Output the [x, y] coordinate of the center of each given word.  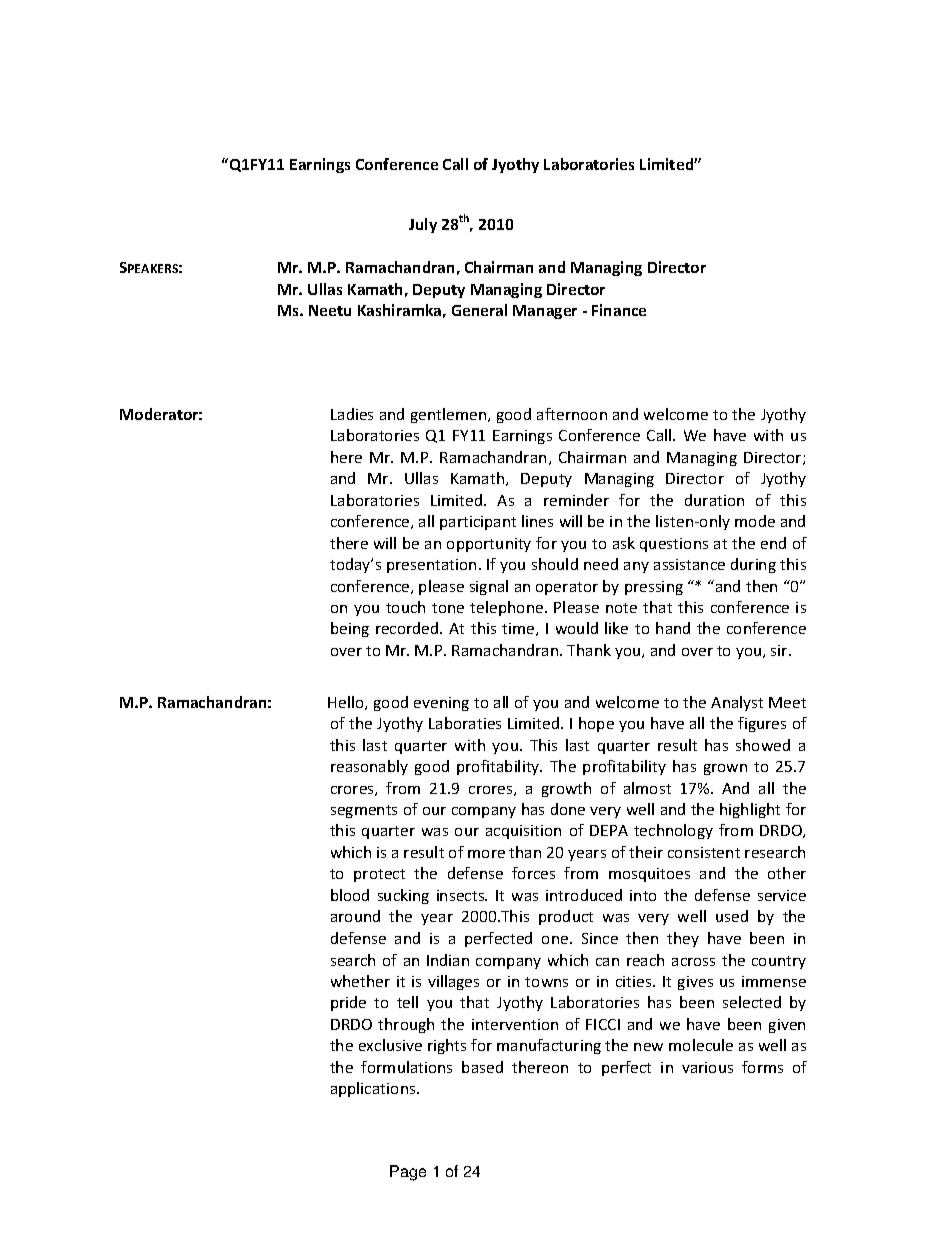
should [555, 564]
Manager [545, 312]
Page [408, 1173]
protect [379, 875]
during [753, 565]
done [568, 809]
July [423, 225]
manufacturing [549, 1046]
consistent [704, 852]
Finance [619, 310]
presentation [431, 566]
